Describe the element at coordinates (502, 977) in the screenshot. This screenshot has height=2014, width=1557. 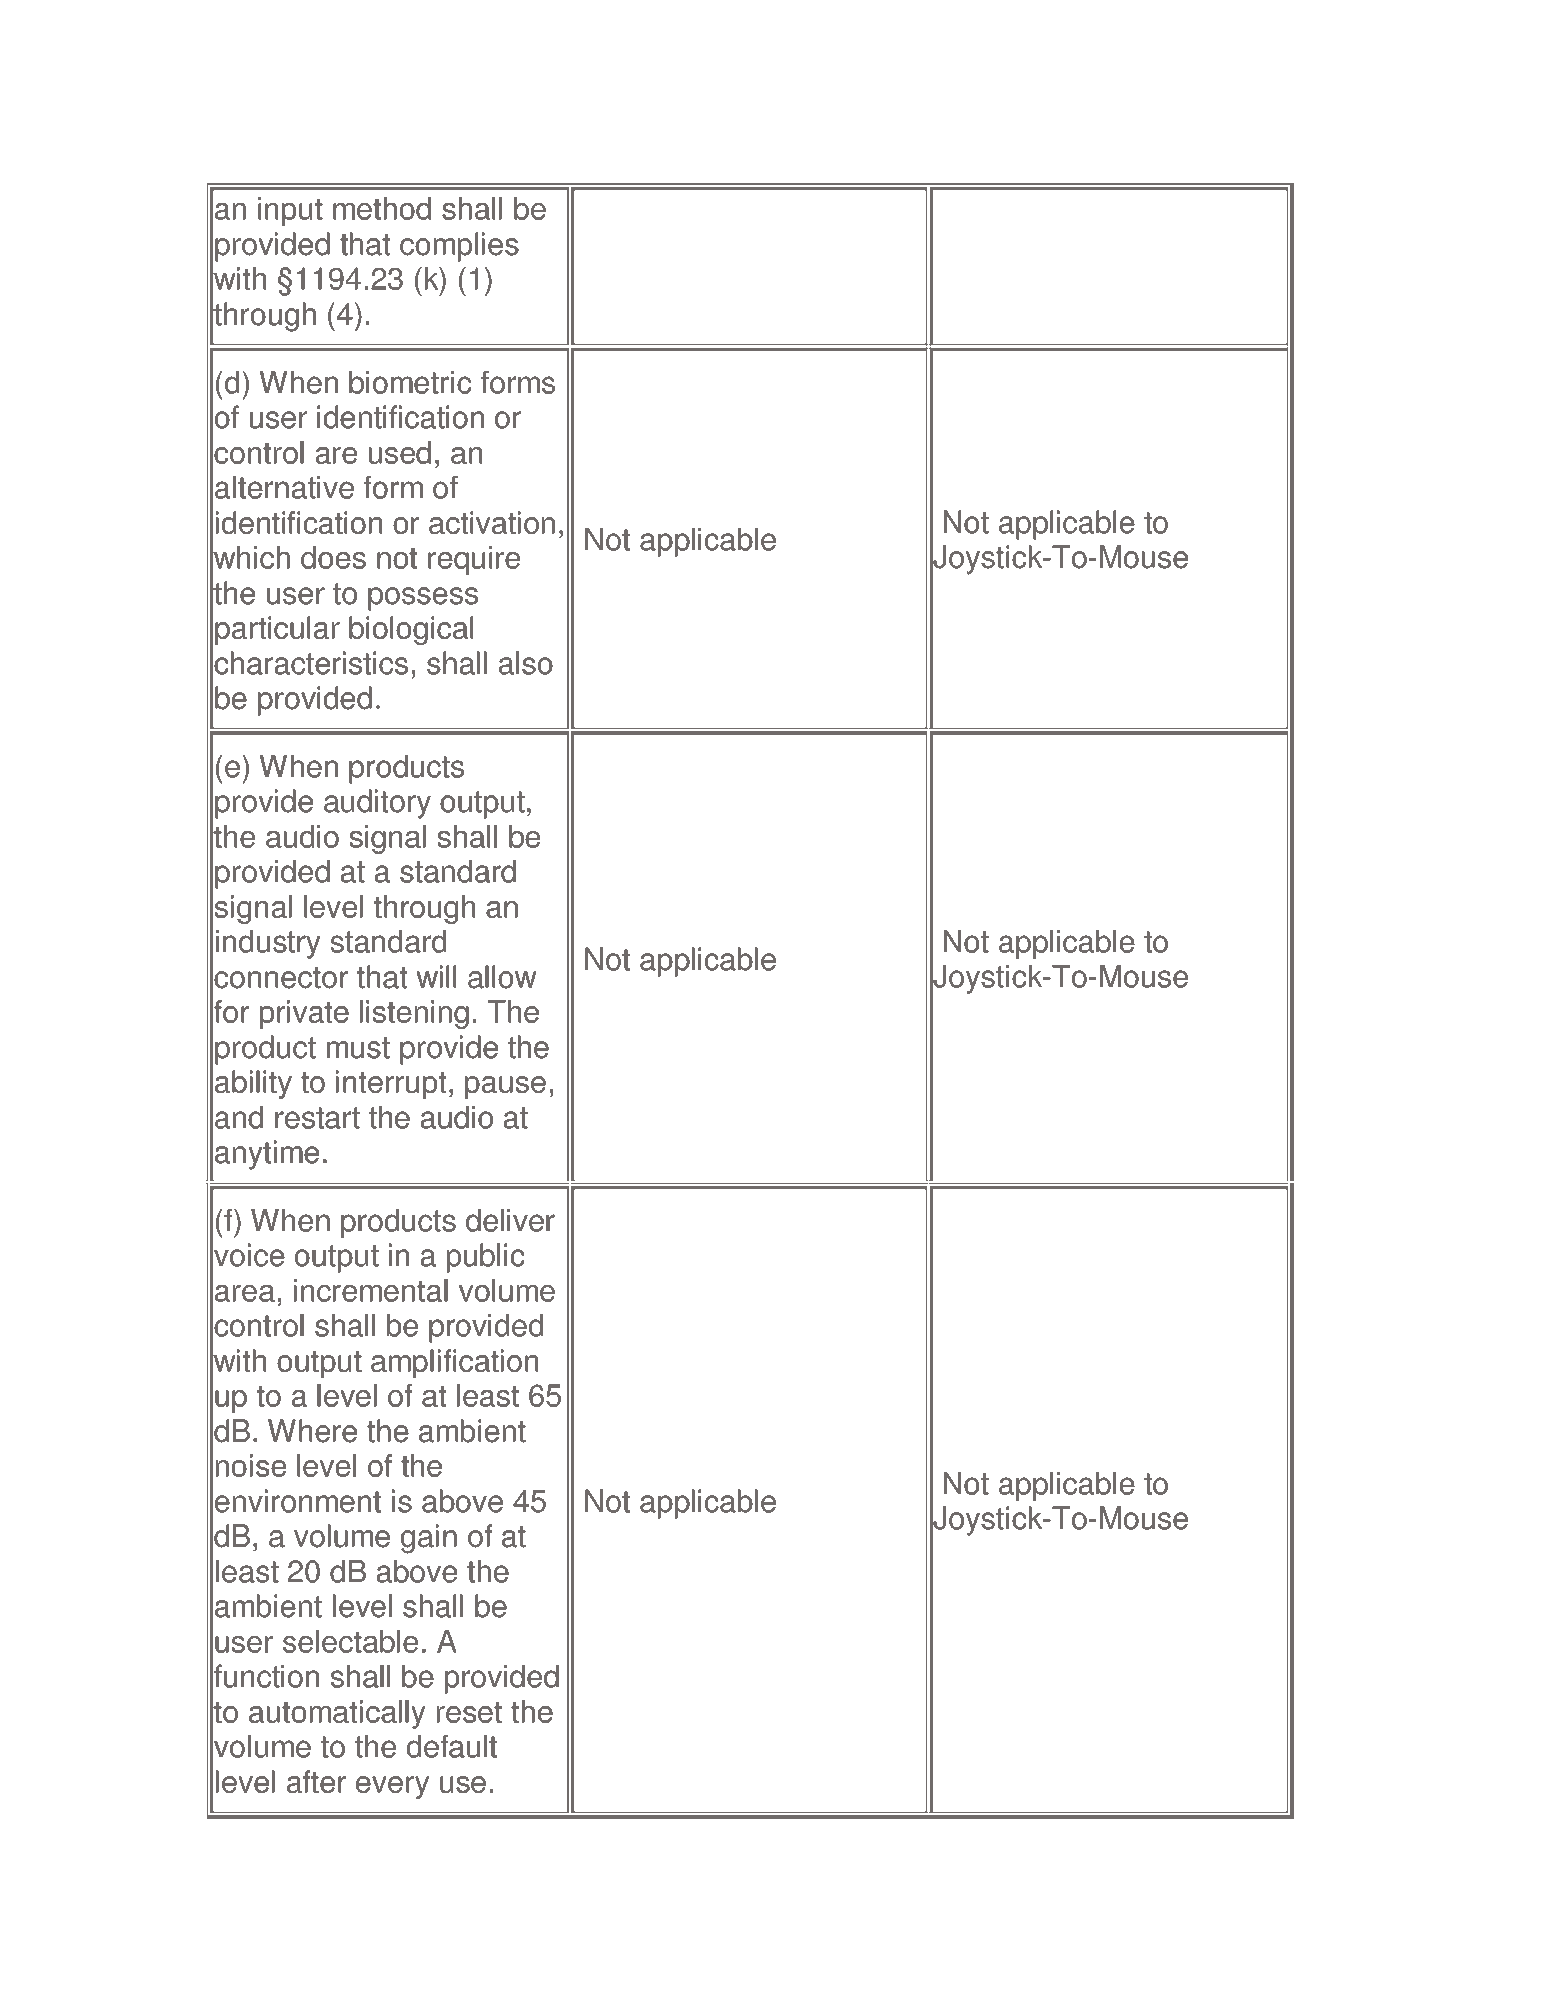
I see `allow` at that location.
